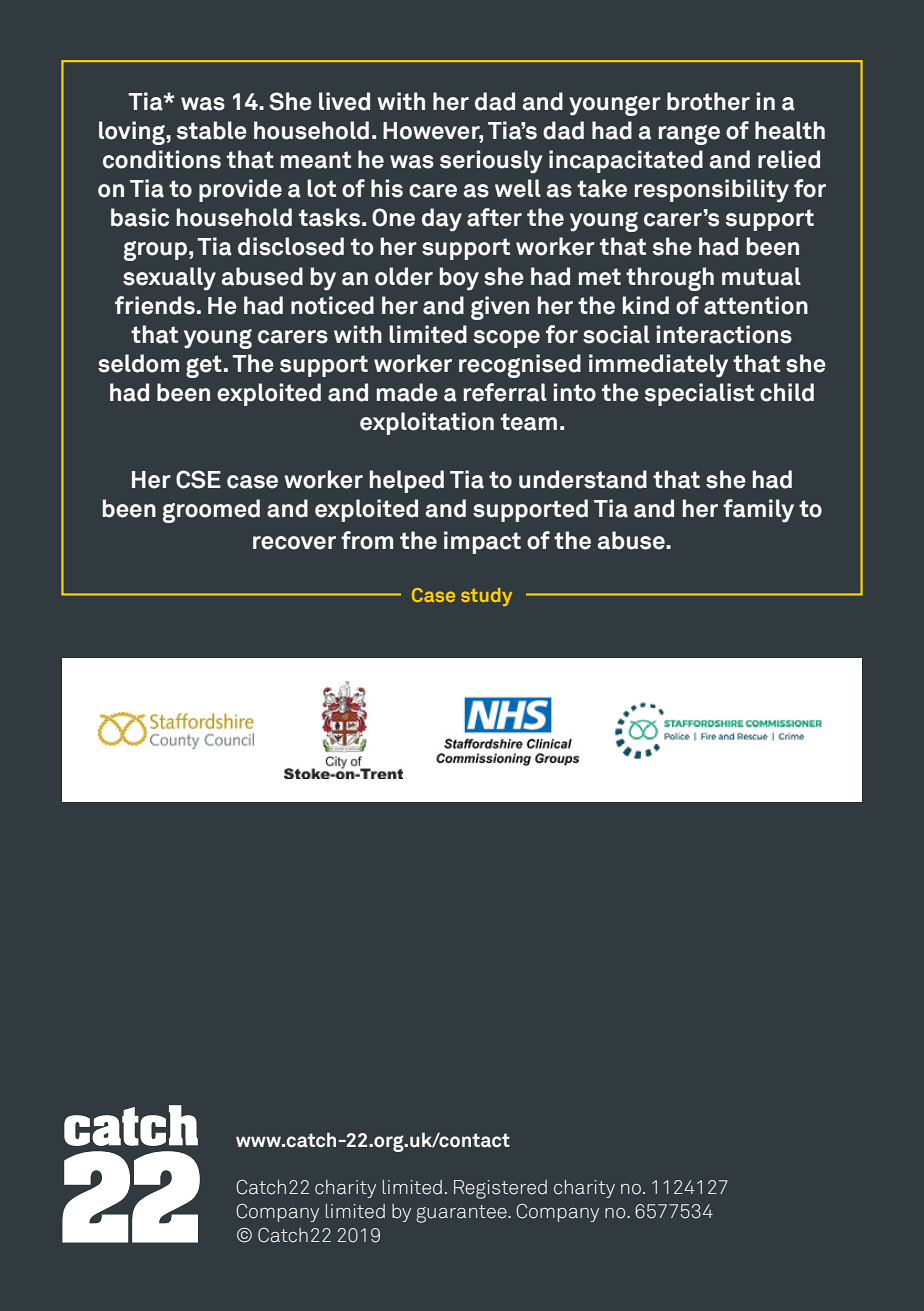 The width and height of the page is (924, 1311). What do you see at coordinates (583, 479) in the page?
I see `understand` at bounding box center [583, 479].
